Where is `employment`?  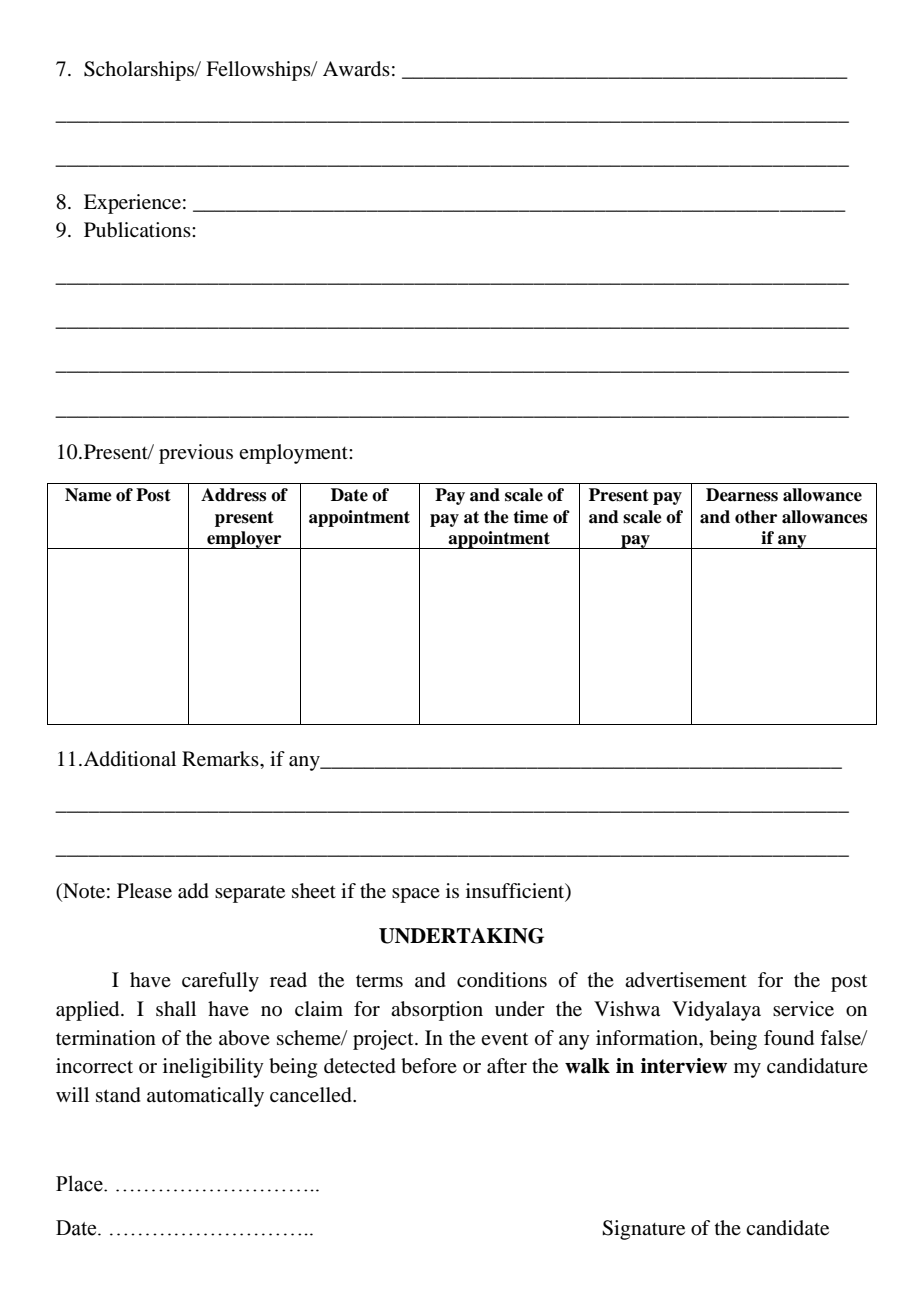 employment is located at coordinates (294, 454).
